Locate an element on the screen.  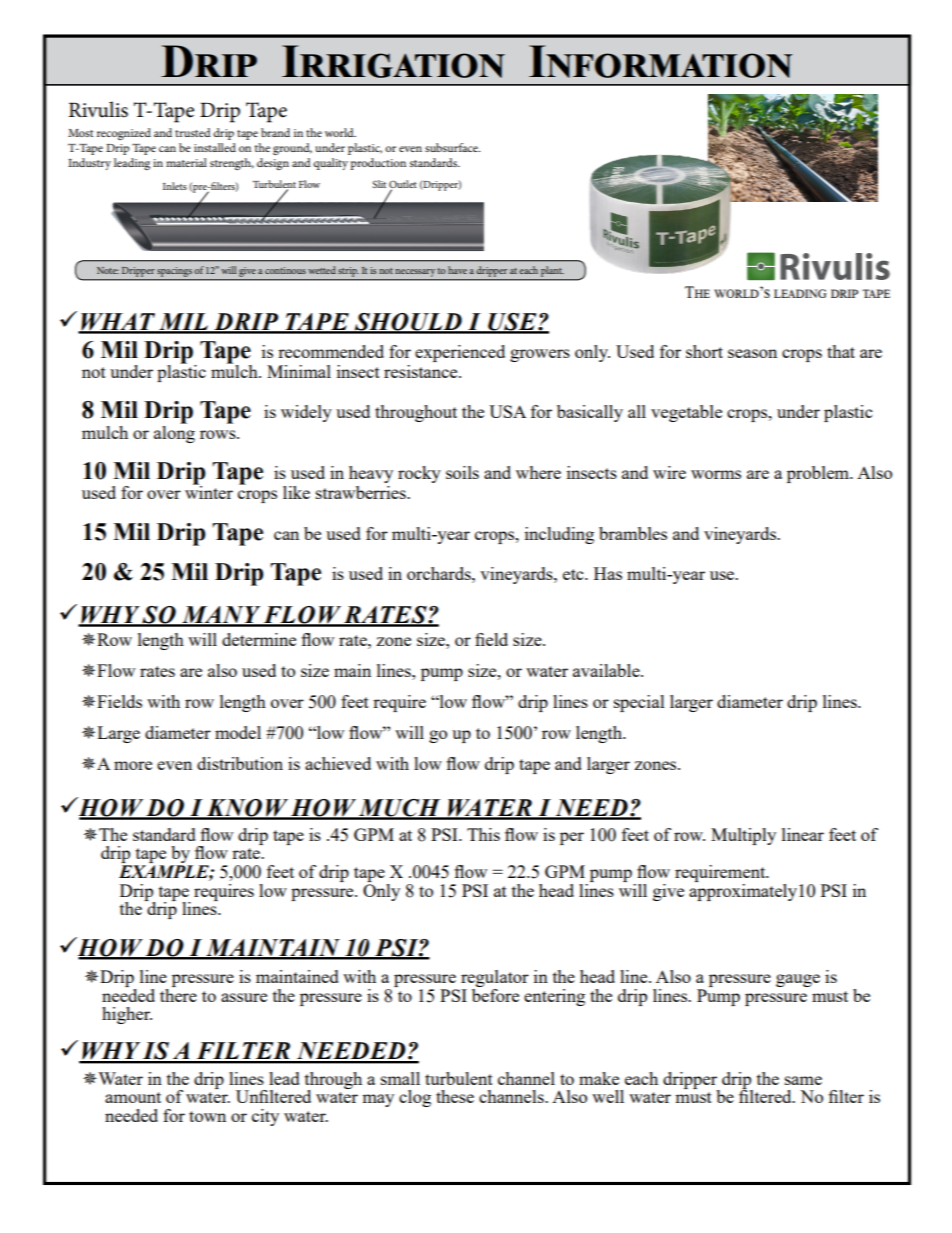
vegetable is located at coordinates (686, 413).
